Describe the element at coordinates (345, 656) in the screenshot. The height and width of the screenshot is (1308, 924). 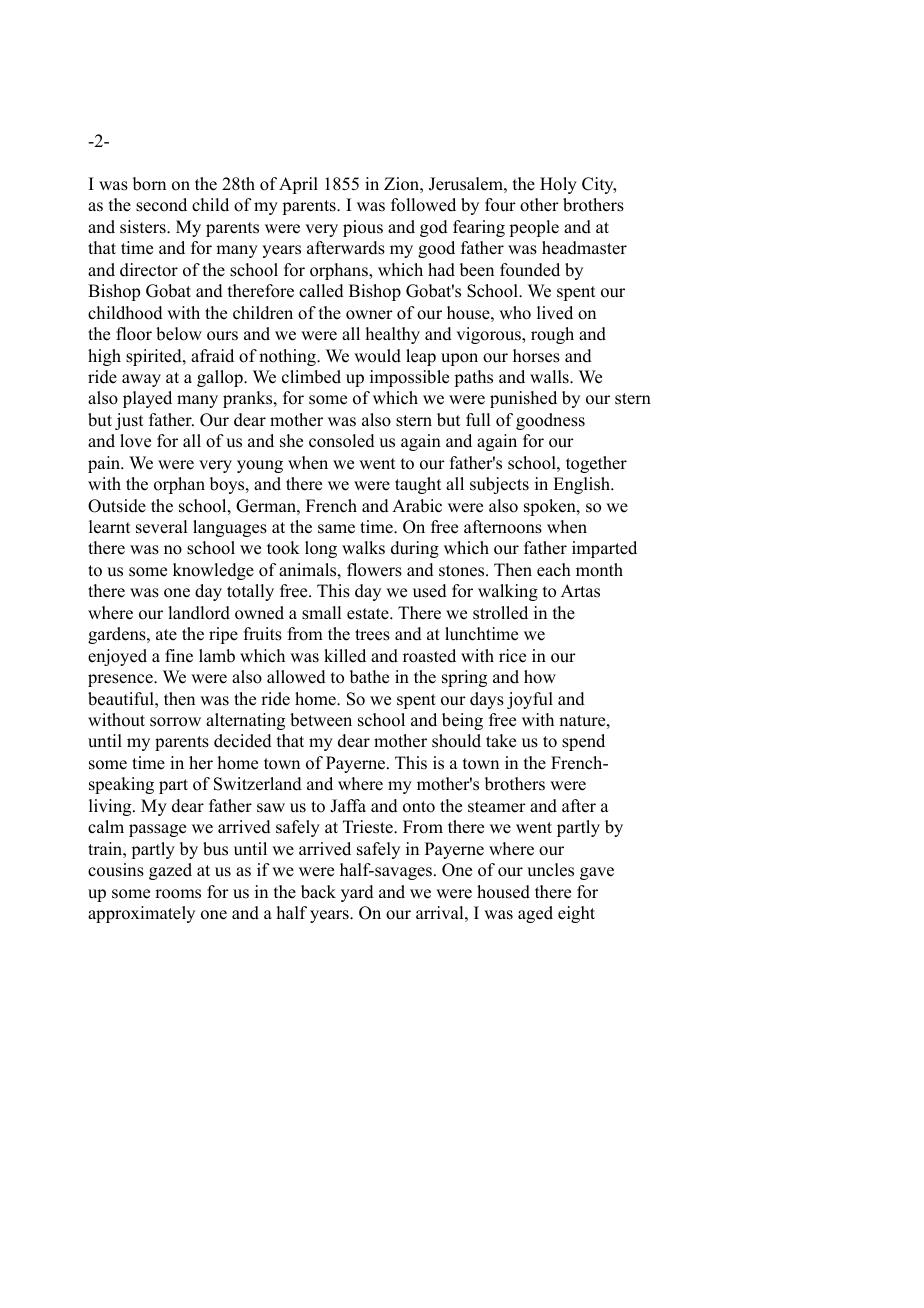
I see `killed` at that location.
